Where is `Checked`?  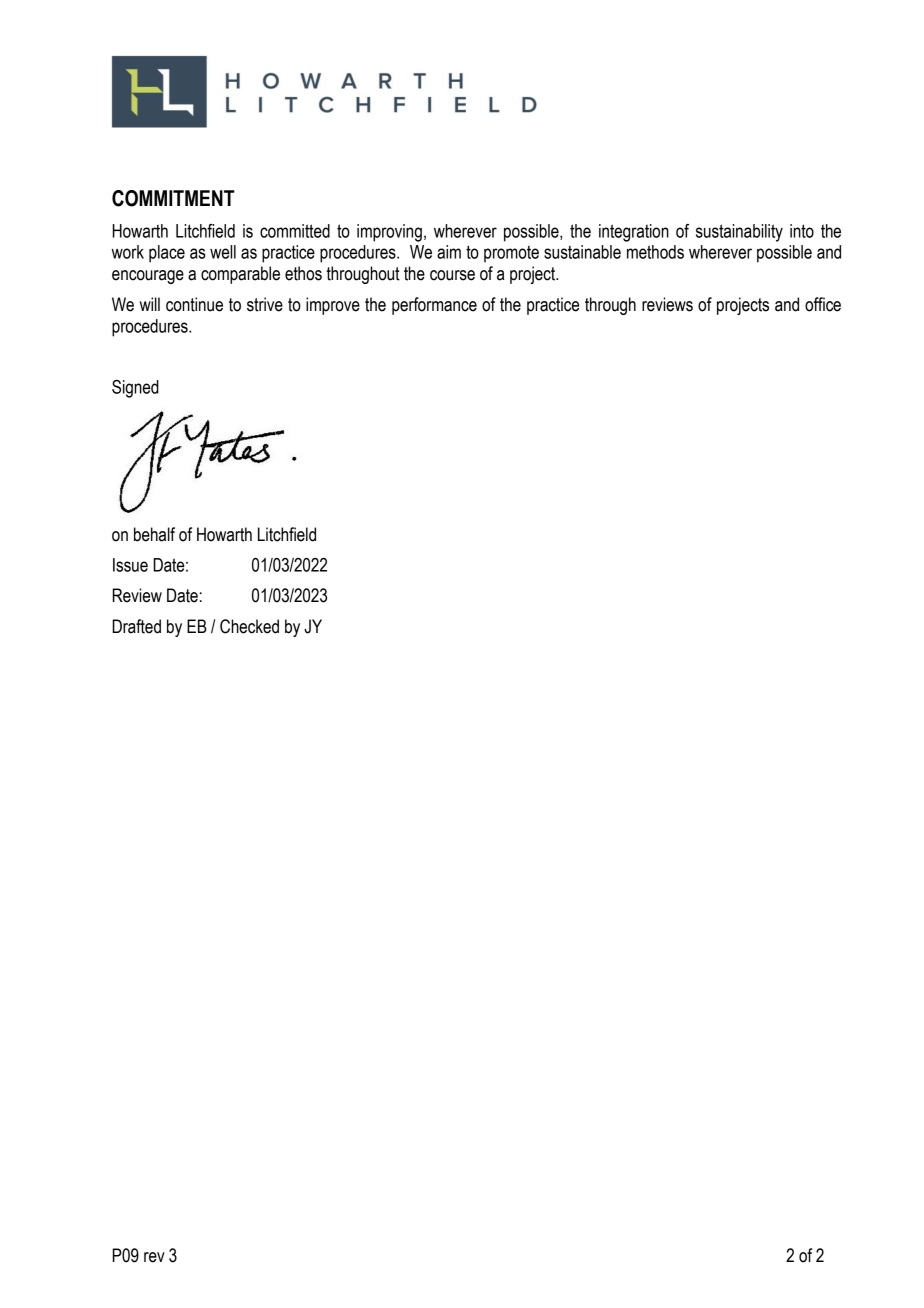
Checked is located at coordinates (249, 626).
